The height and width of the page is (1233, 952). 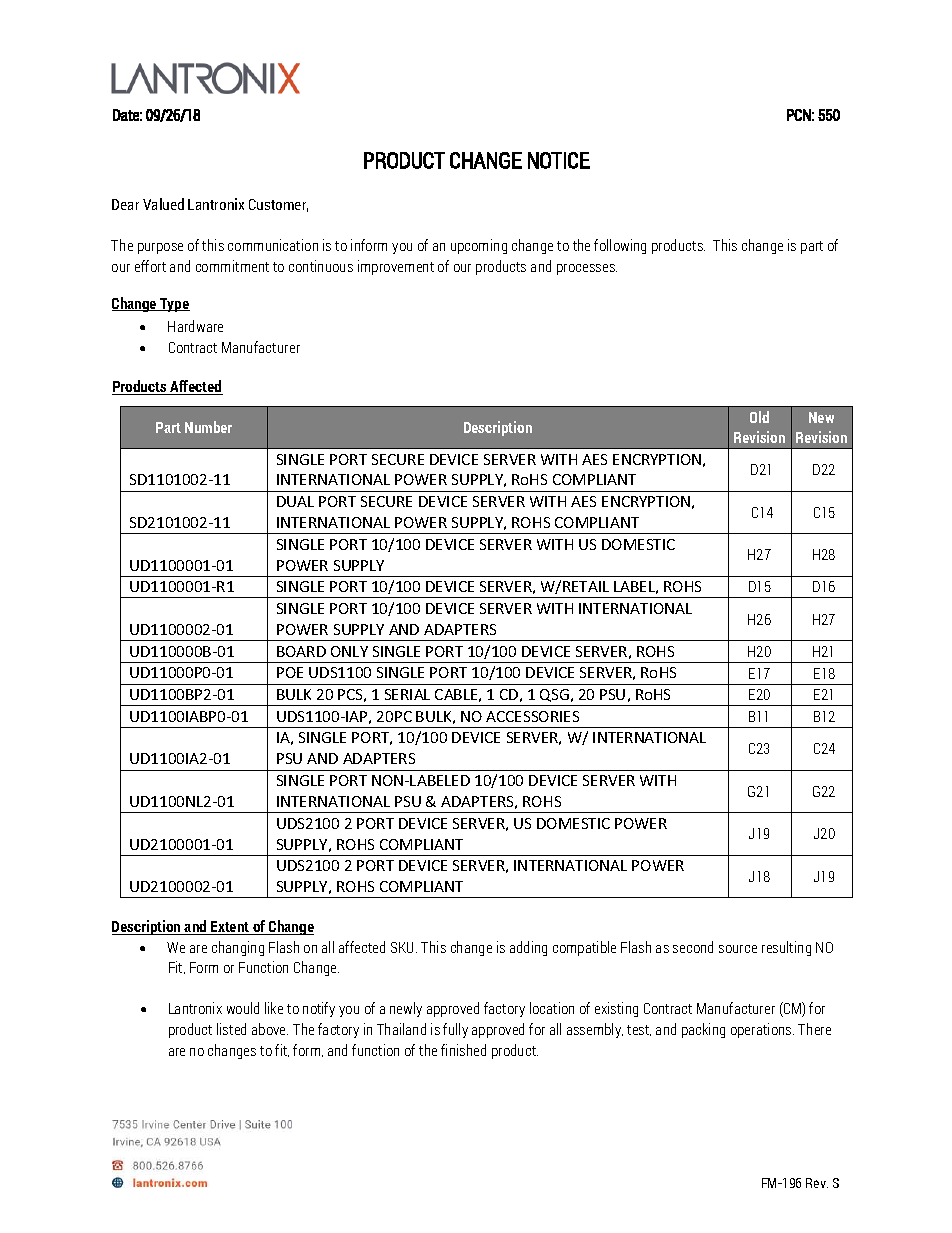 I want to click on ONLY, so click(x=349, y=651).
